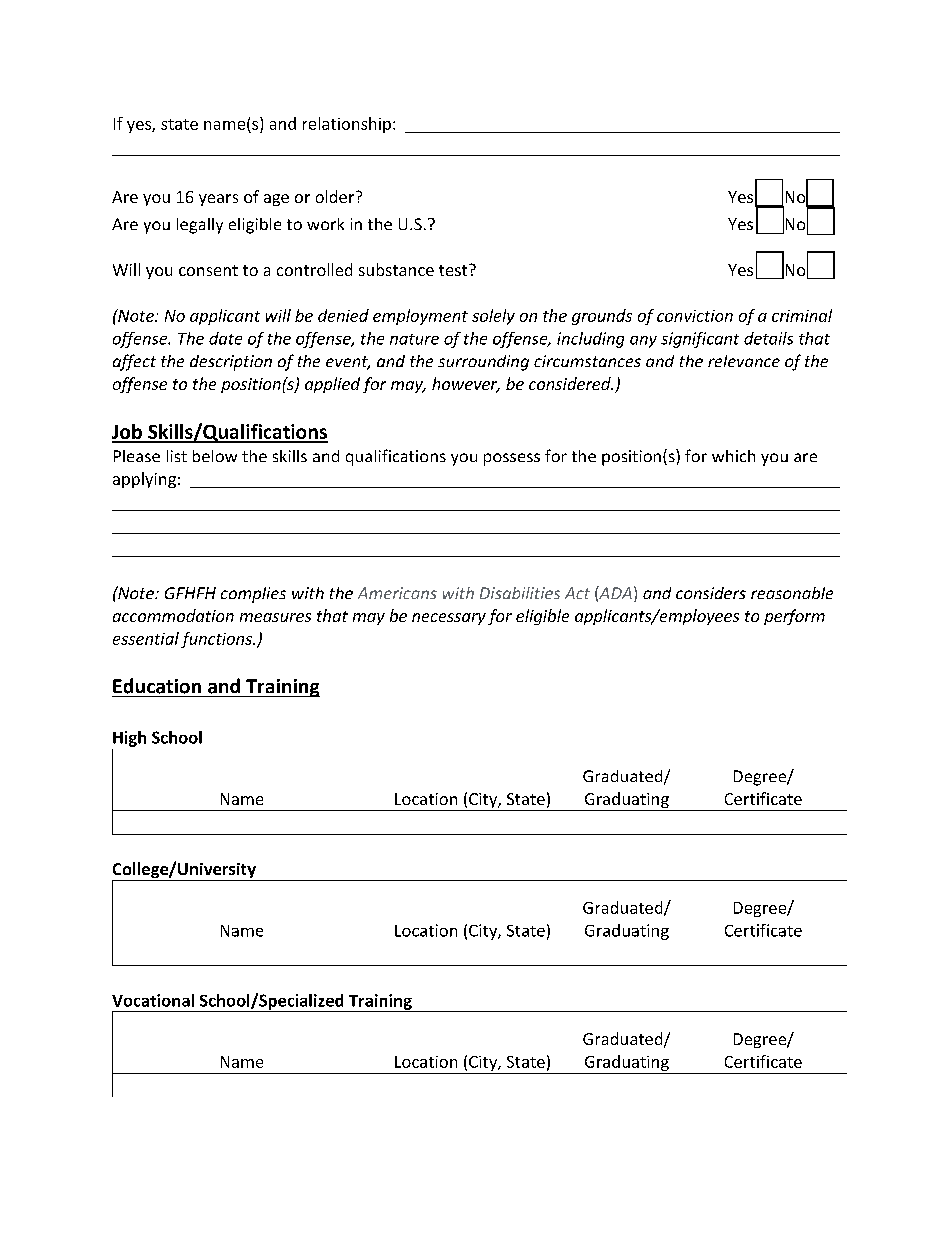 The image size is (952, 1233). What do you see at coordinates (253, 595) in the page?
I see `complies` at bounding box center [253, 595].
